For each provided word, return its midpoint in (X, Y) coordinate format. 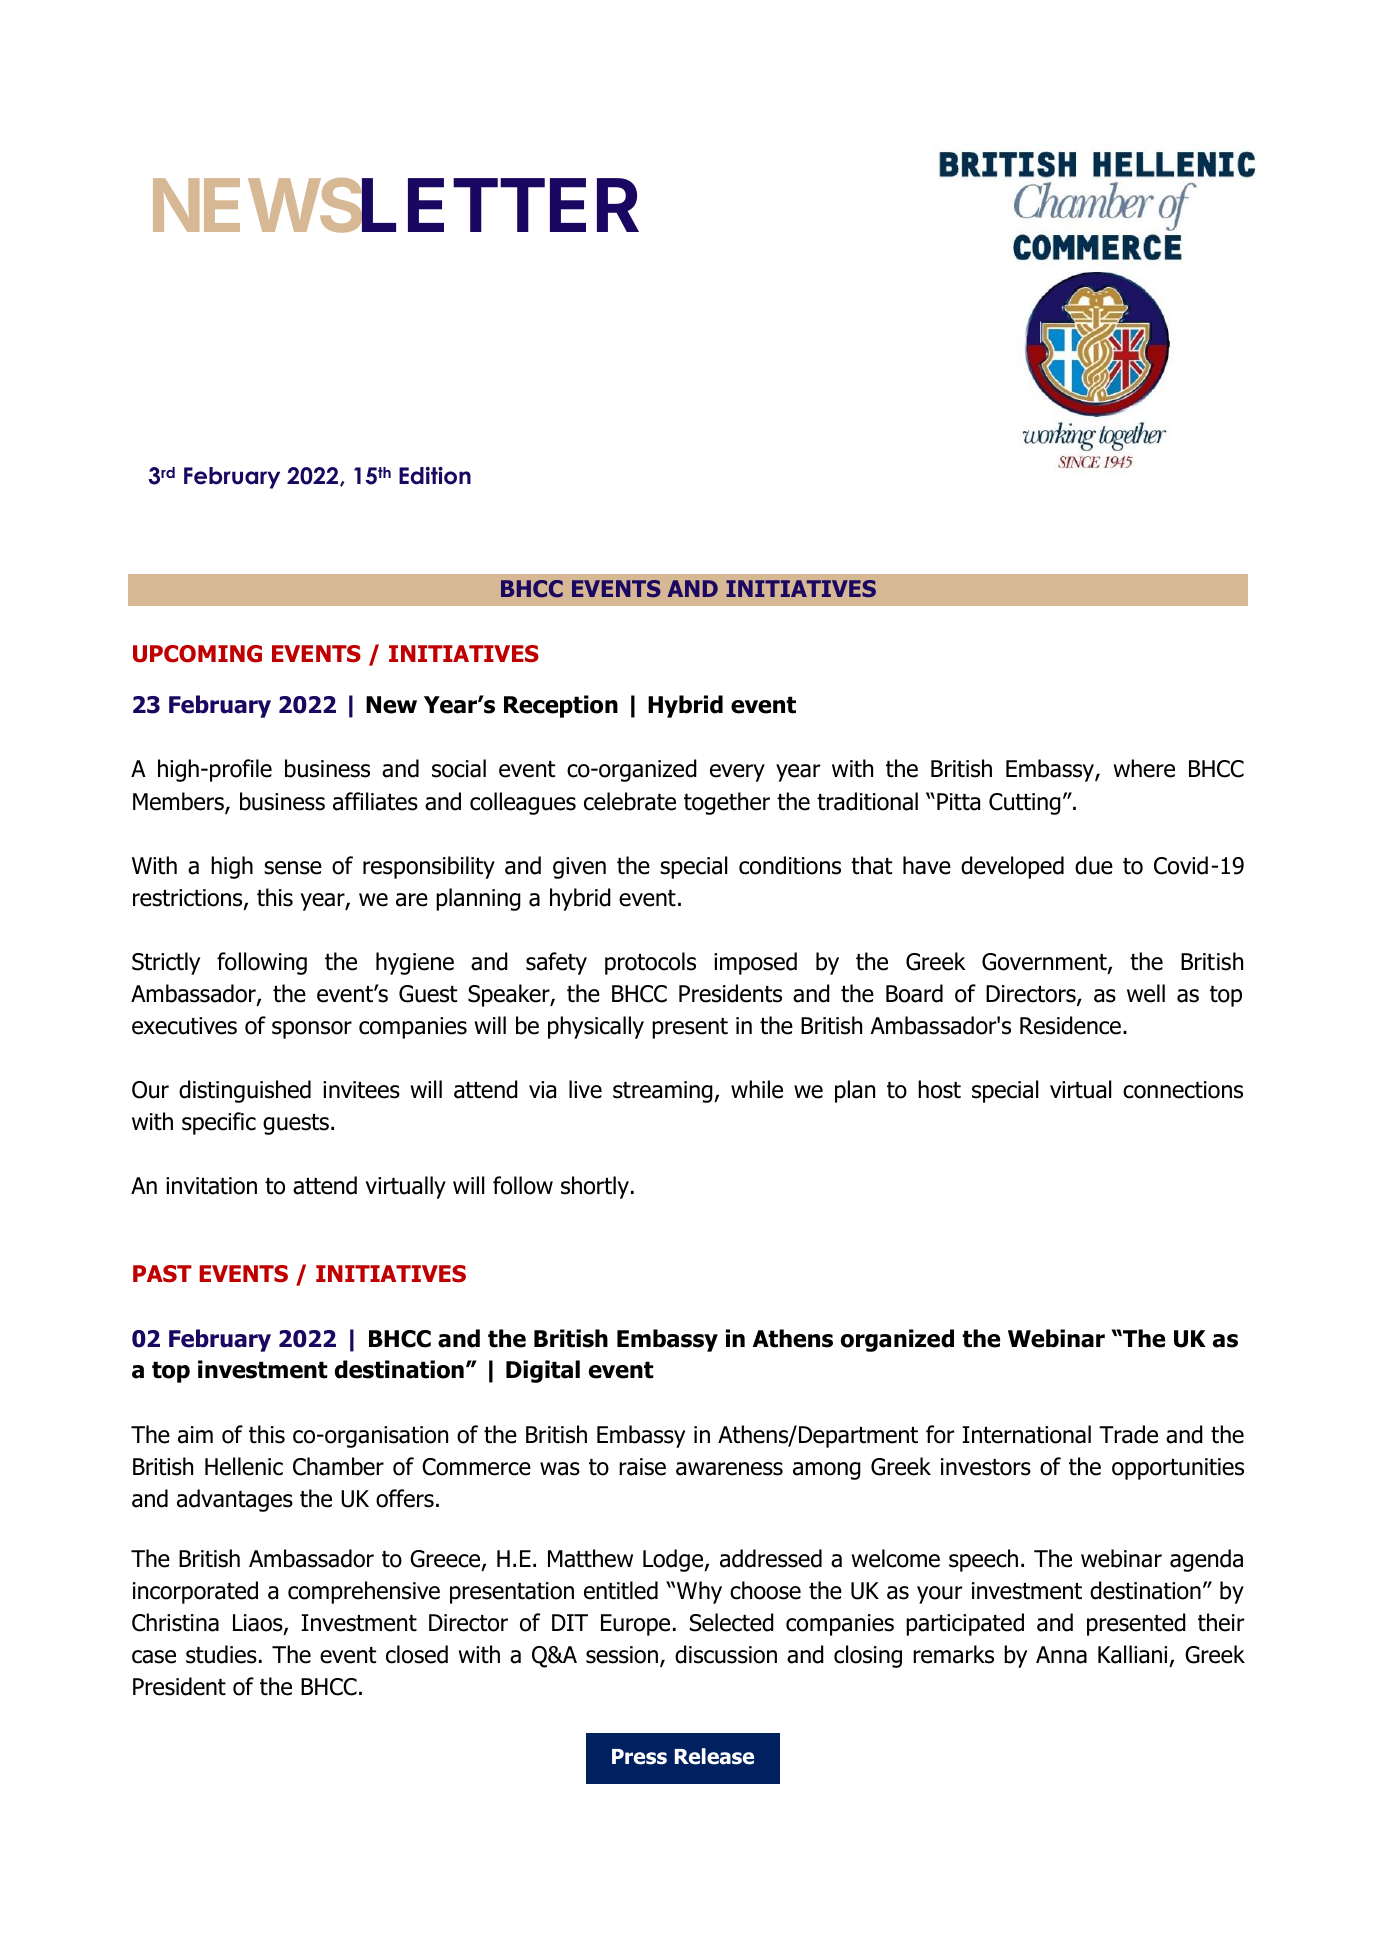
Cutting (1025, 804)
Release (714, 1756)
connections (1183, 1090)
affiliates (375, 801)
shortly (595, 1187)
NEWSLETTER (396, 206)
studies (221, 1654)
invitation (211, 1186)
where (1144, 768)
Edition (435, 476)
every (737, 773)
